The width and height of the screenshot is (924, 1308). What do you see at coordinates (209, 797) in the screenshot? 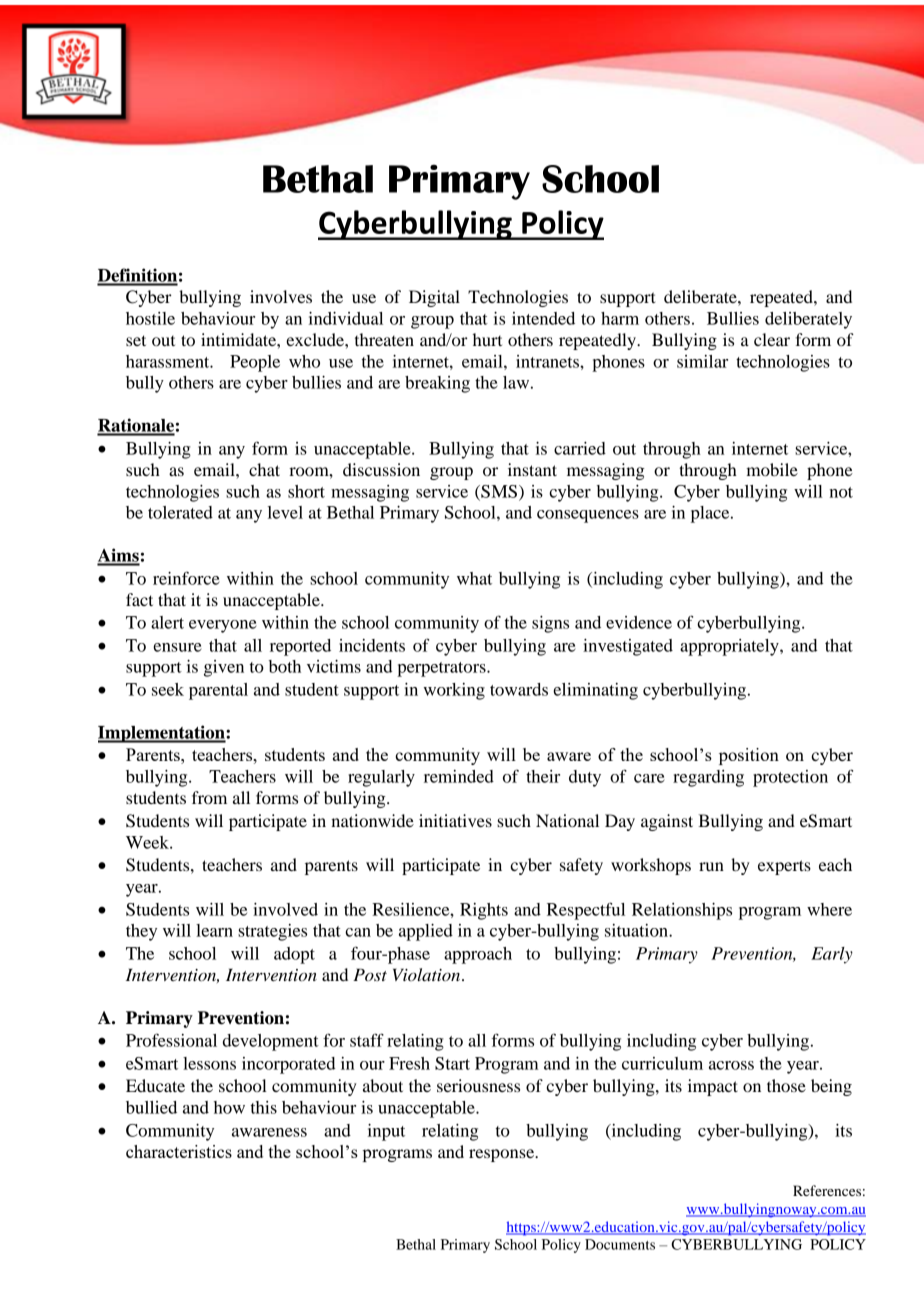
I see `from` at bounding box center [209, 797].
